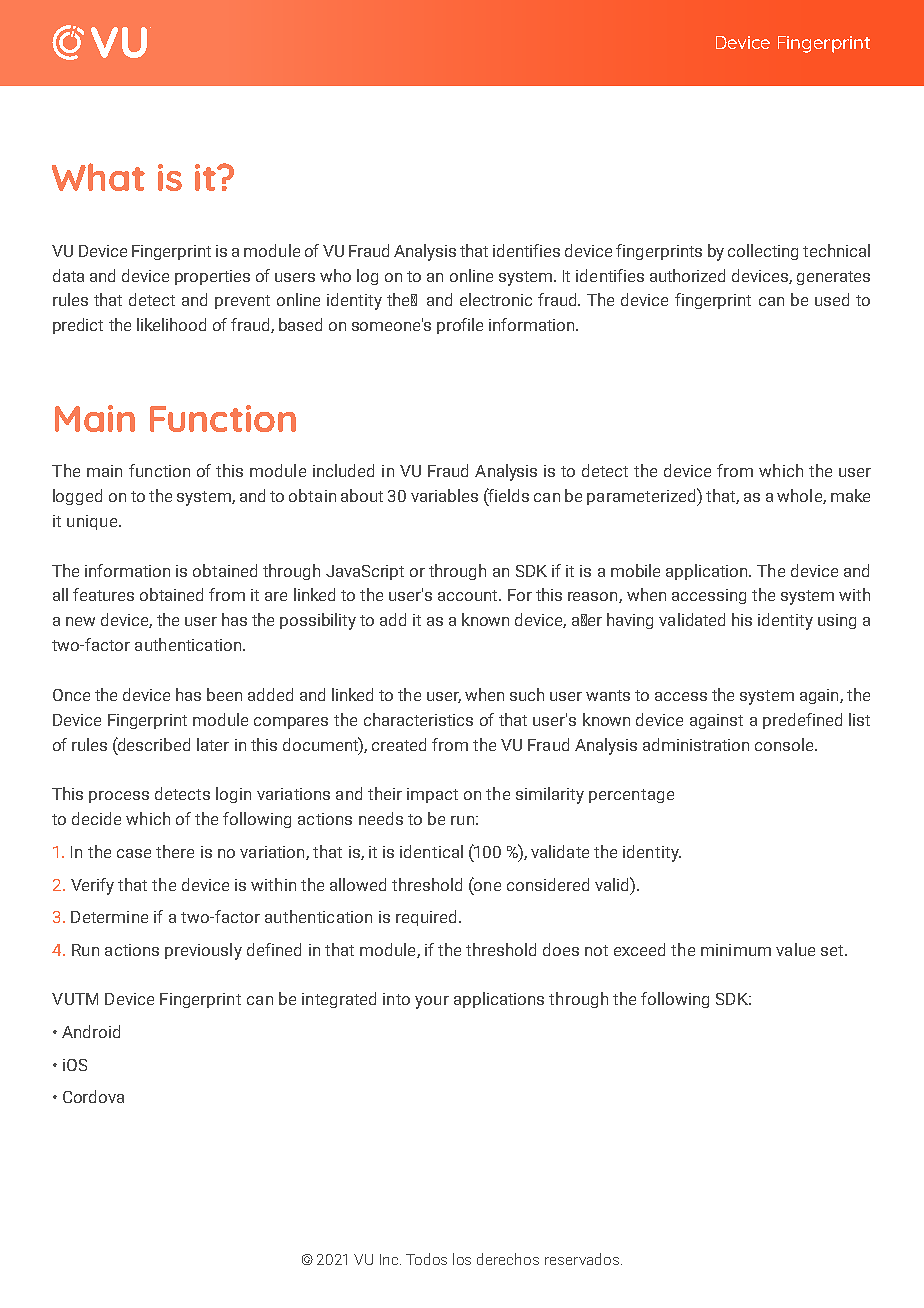 The image size is (924, 1308). What do you see at coordinates (763, 252) in the image?
I see `collecting` at bounding box center [763, 252].
